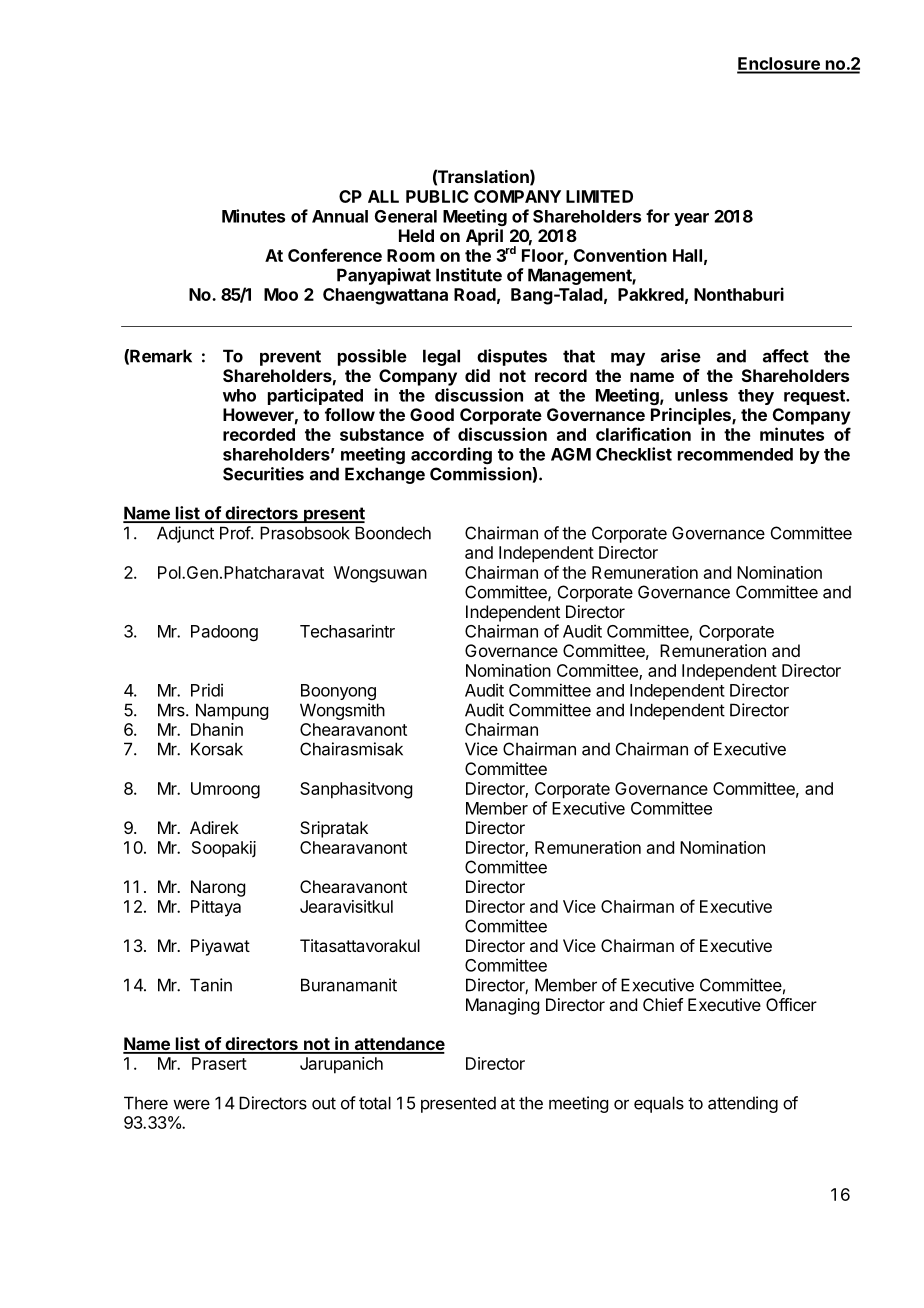 Image resolution: width=924 pixels, height=1308 pixels. Describe the element at coordinates (484, 237) in the page. I see `April` at that location.
